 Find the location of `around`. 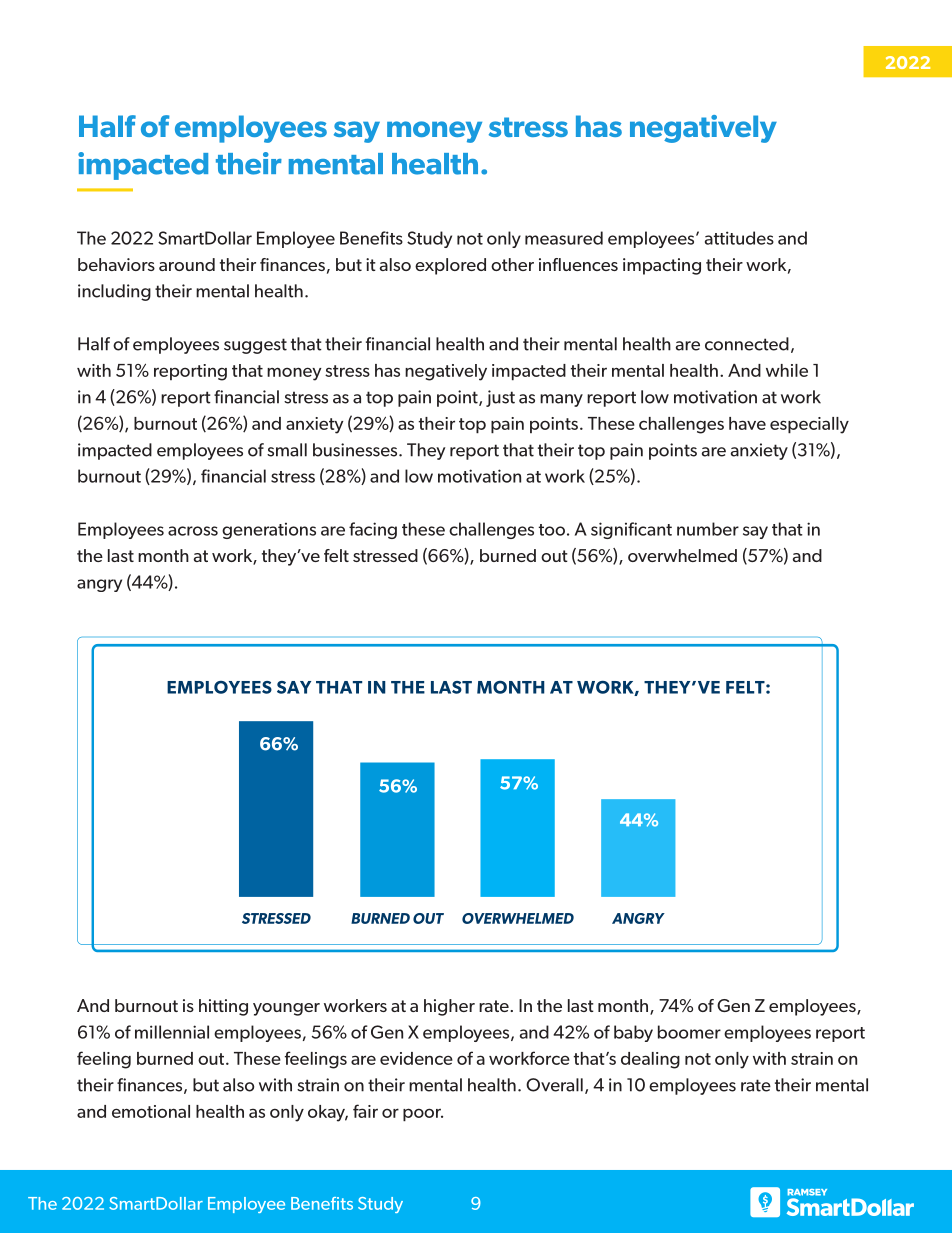

around is located at coordinates (187, 264).
